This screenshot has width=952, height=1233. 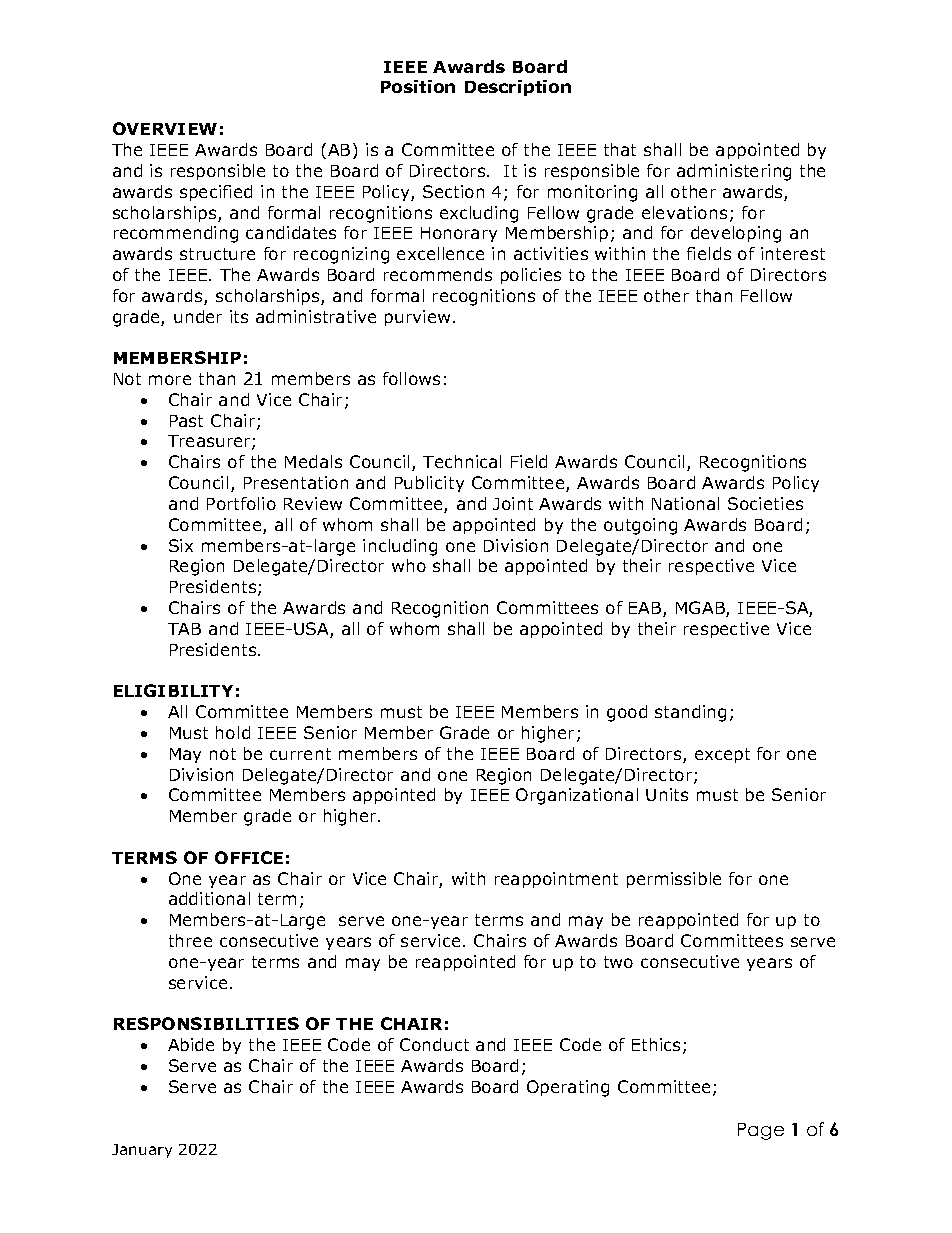 I want to click on OVERVIEW, so click(x=165, y=128).
